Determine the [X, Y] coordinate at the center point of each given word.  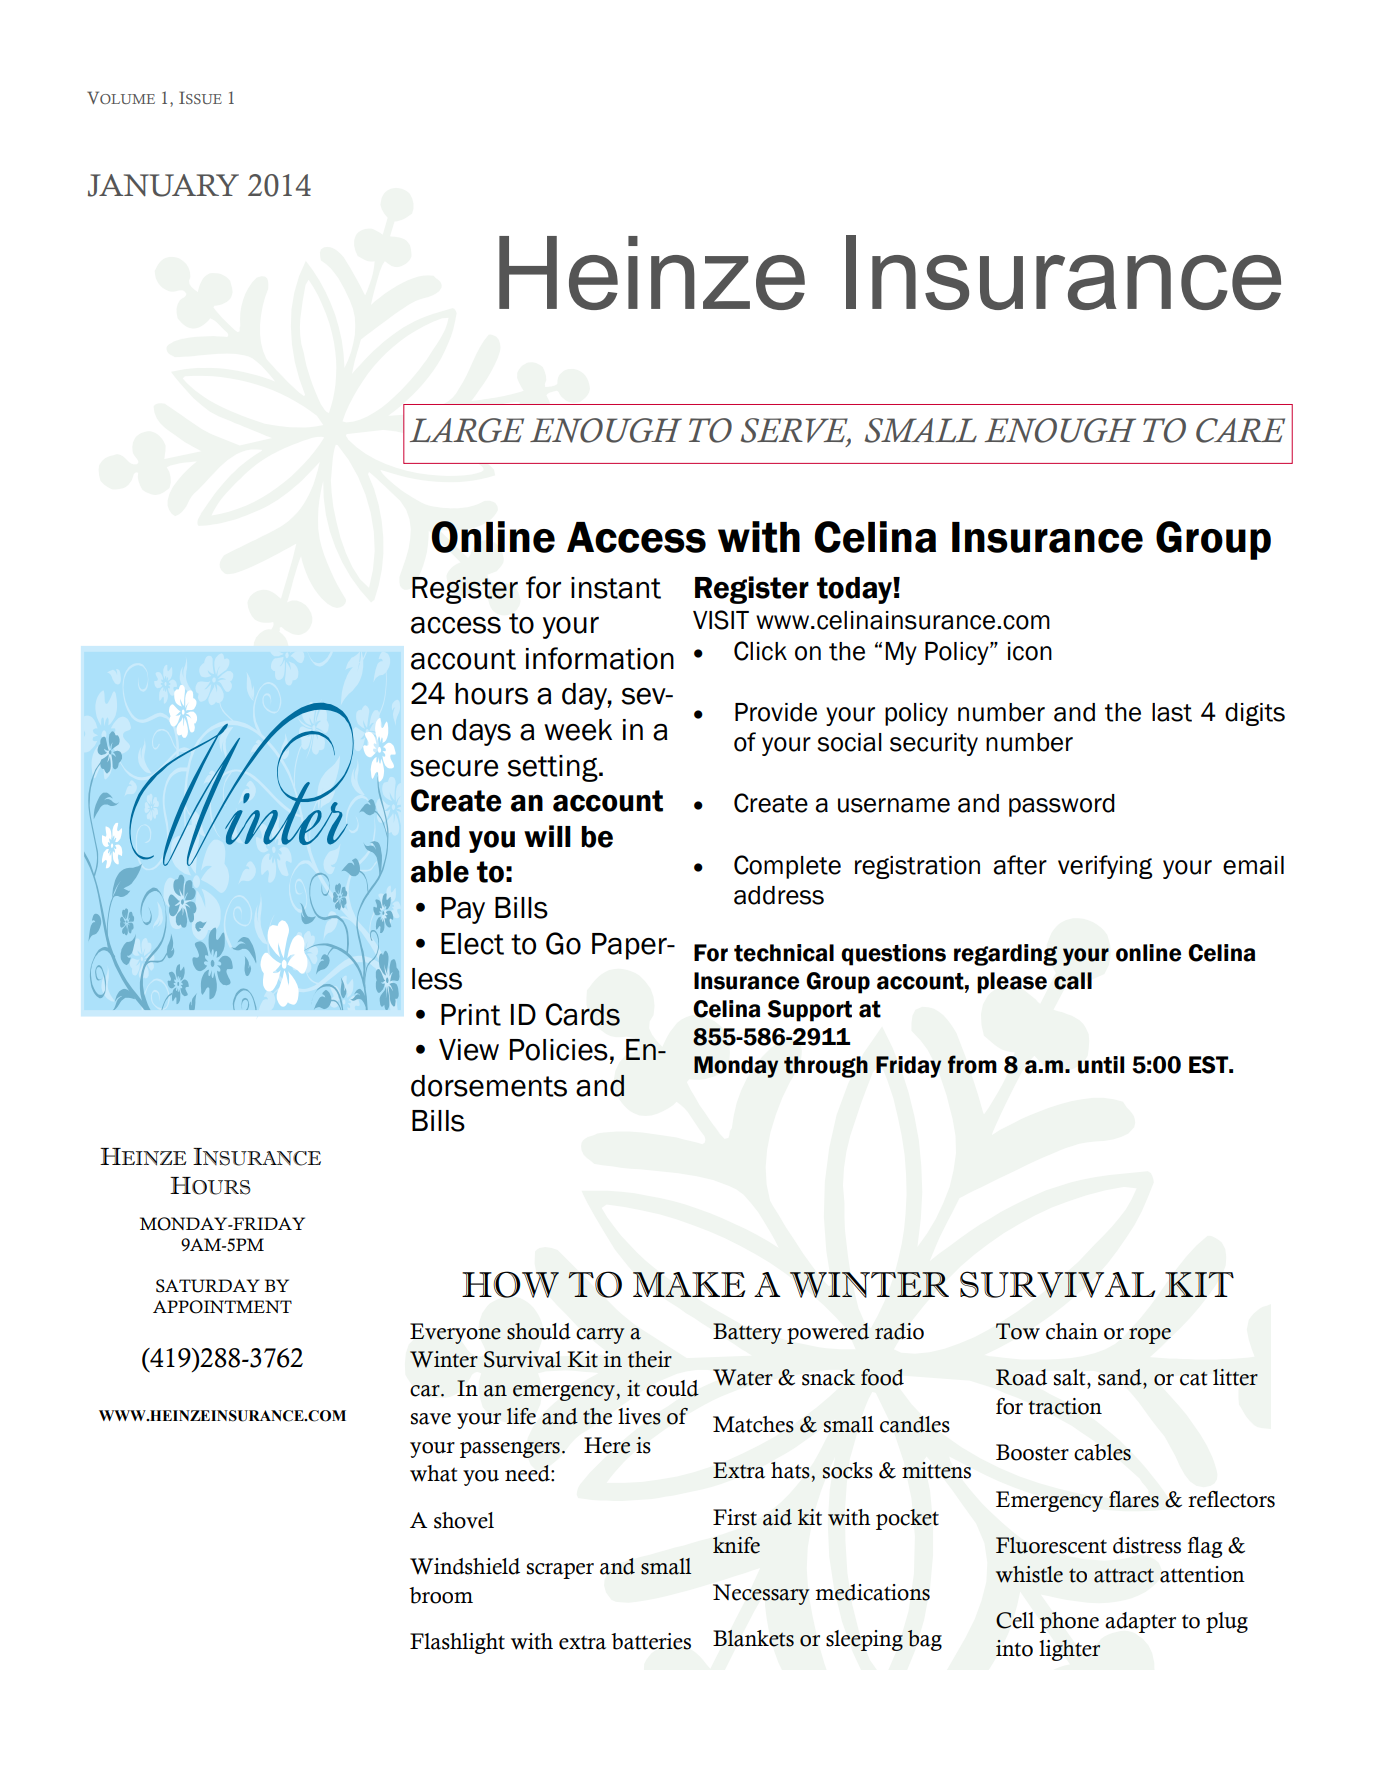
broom [441, 1595]
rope [1150, 1336]
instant [616, 588]
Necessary [761, 1594]
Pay [463, 910]
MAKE [689, 1284]
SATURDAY [208, 1286]
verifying [1105, 867]
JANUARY [163, 185]
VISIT [721, 620]
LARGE [467, 430]
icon [1030, 651]
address [779, 895]
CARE [1240, 430]
